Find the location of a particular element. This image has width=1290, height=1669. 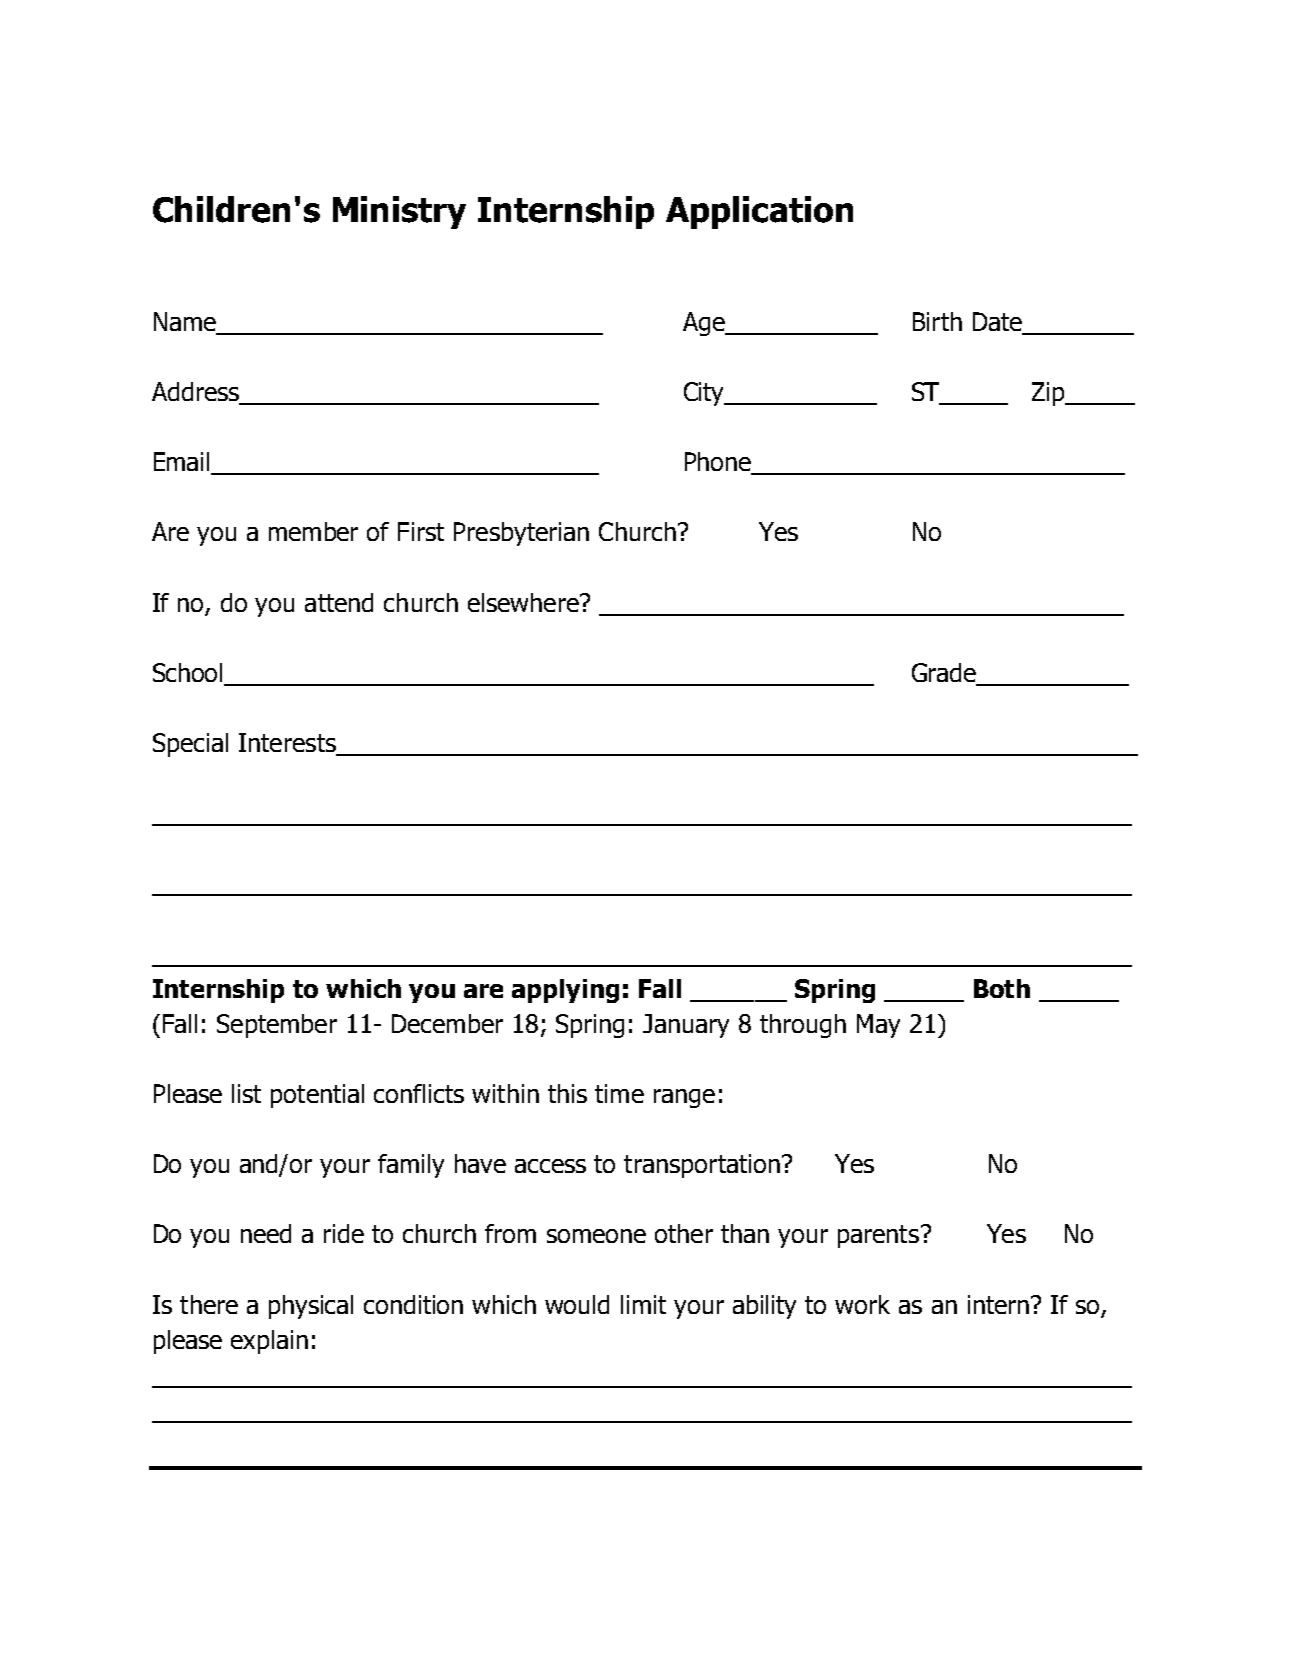

Ministry is located at coordinates (399, 212).
